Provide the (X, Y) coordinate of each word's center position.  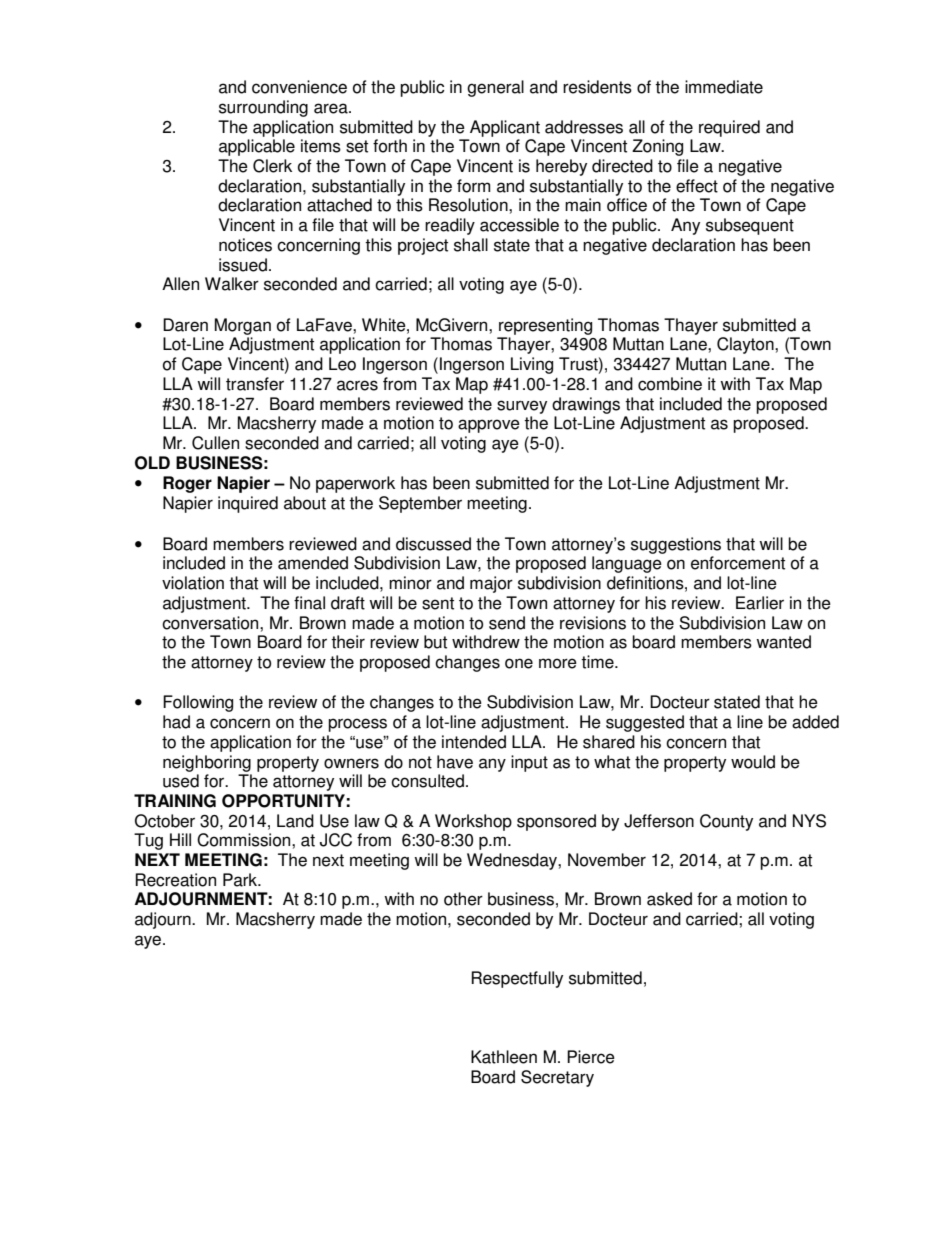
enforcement (738, 563)
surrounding (263, 108)
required (729, 128)
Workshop (473, 822)
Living (532, 365)
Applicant (505, 128)
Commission (245, 840)
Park (241, 880)
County (726, 822)
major (491, 584)
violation (193, 583)
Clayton (746, 345)
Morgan (243, 326)
